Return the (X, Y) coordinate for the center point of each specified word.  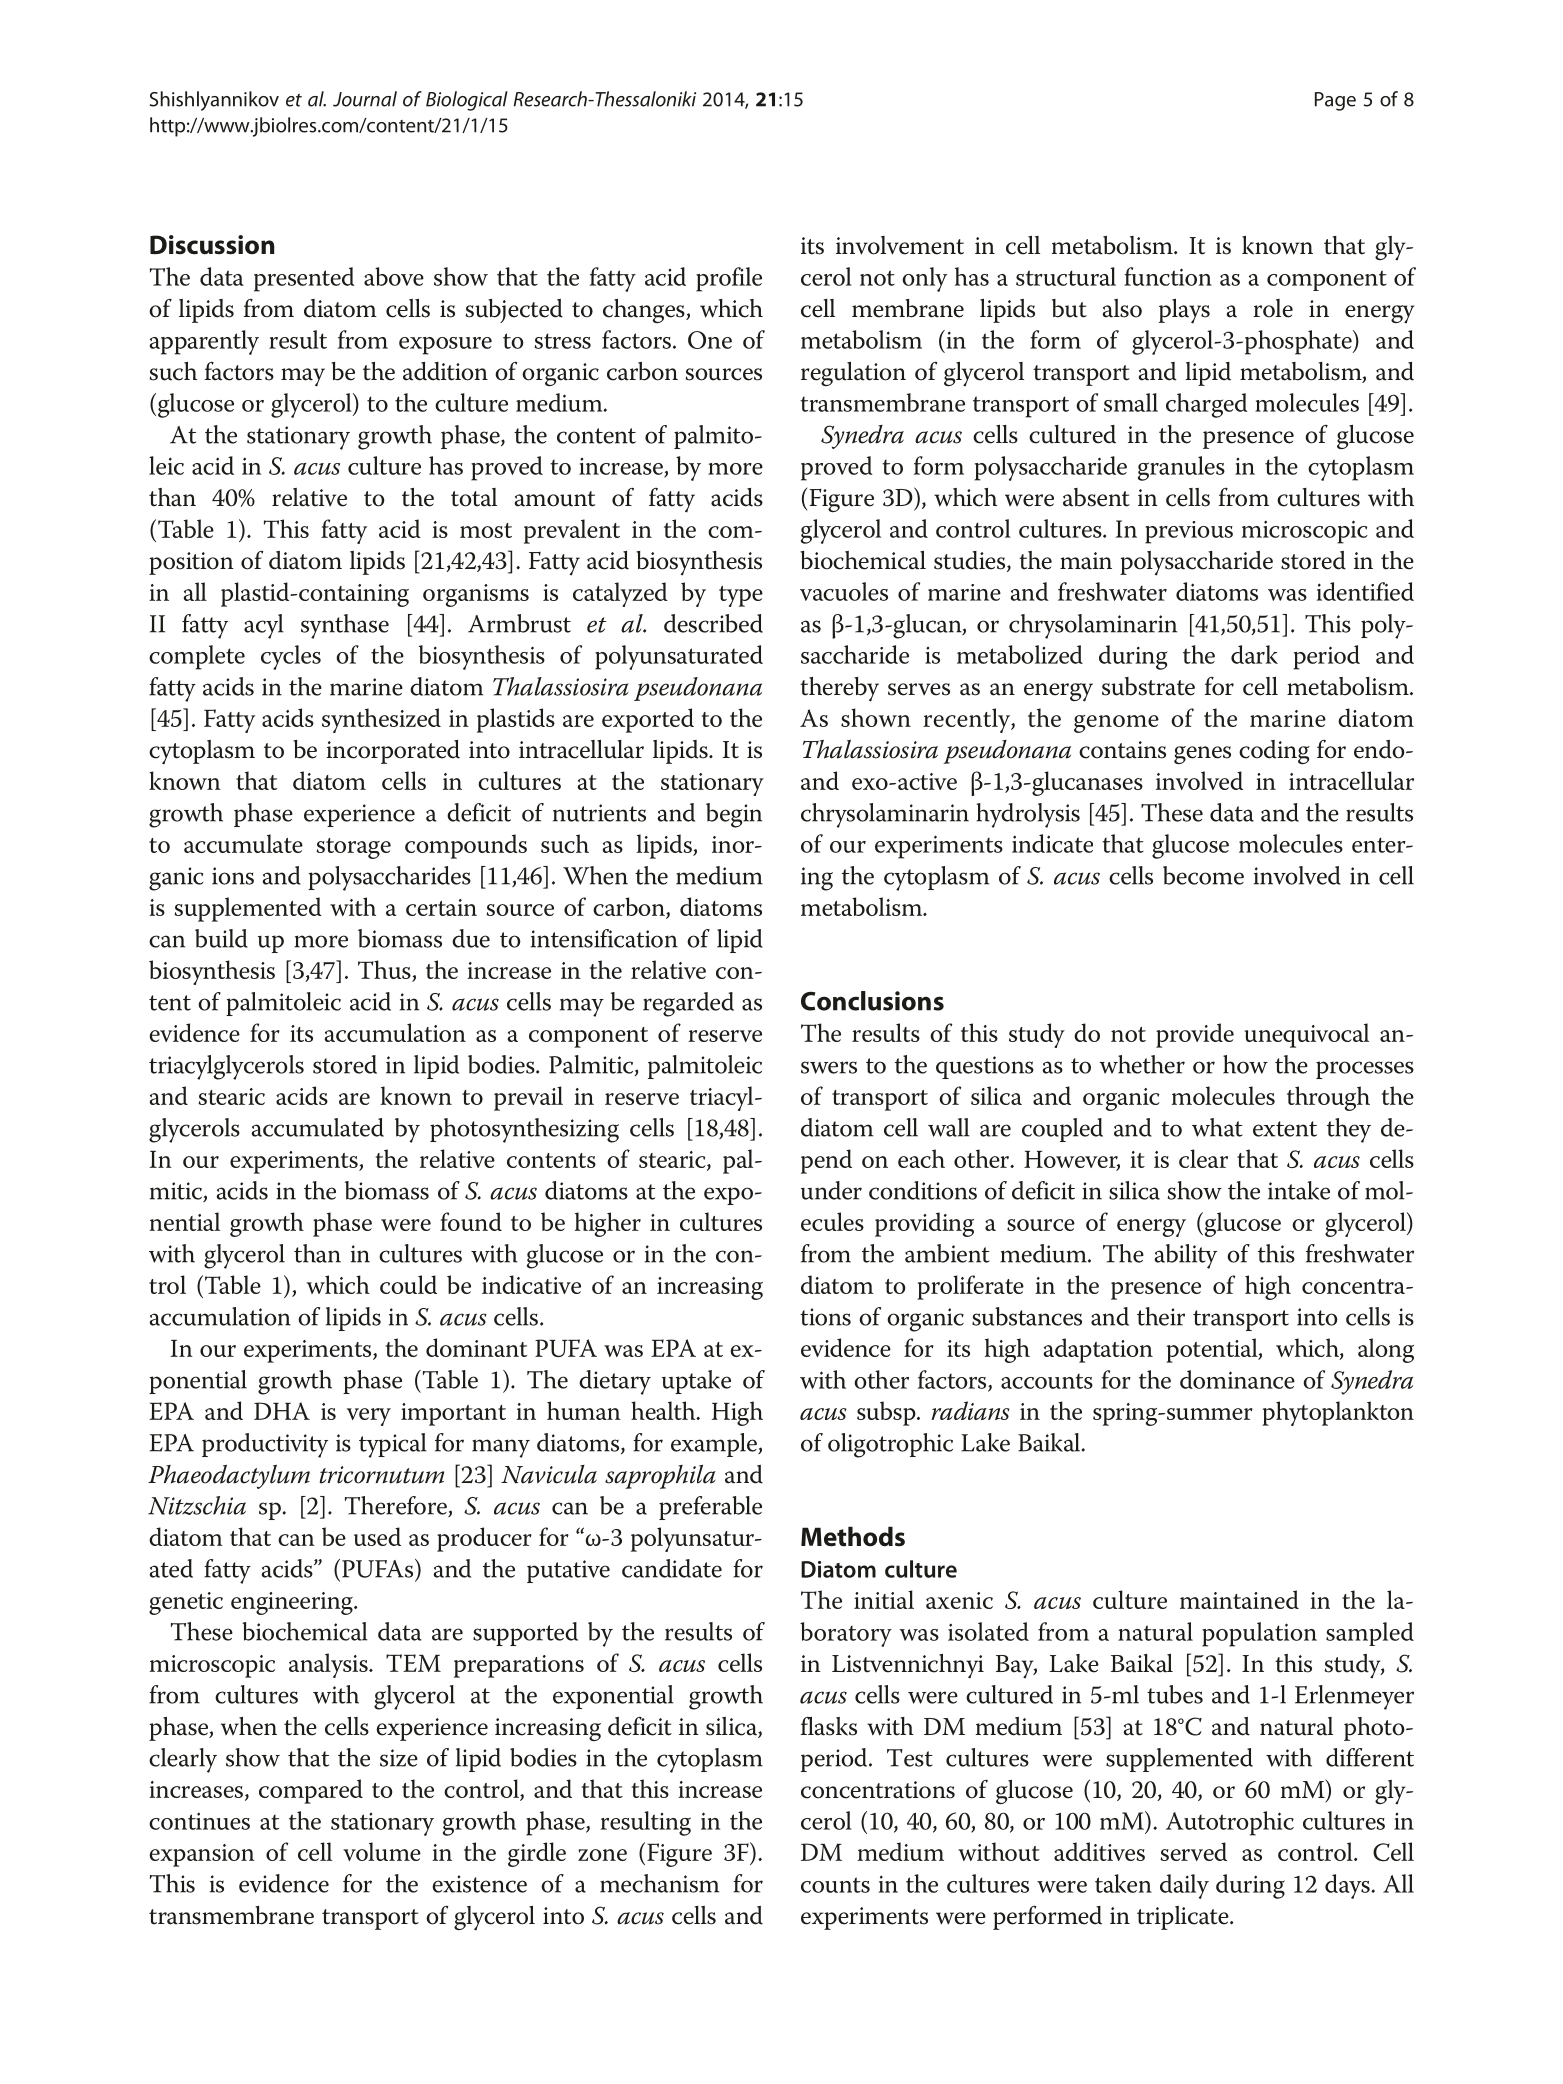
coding (1274, 752)
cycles (291, 657)
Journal (365, 99)
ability (1185, 1256)
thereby (839, 689)
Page (1335, 101)
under (831, 1190)
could (408, 1284)
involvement (900, 245)
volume (382, 1851)
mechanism (659, 1883)
